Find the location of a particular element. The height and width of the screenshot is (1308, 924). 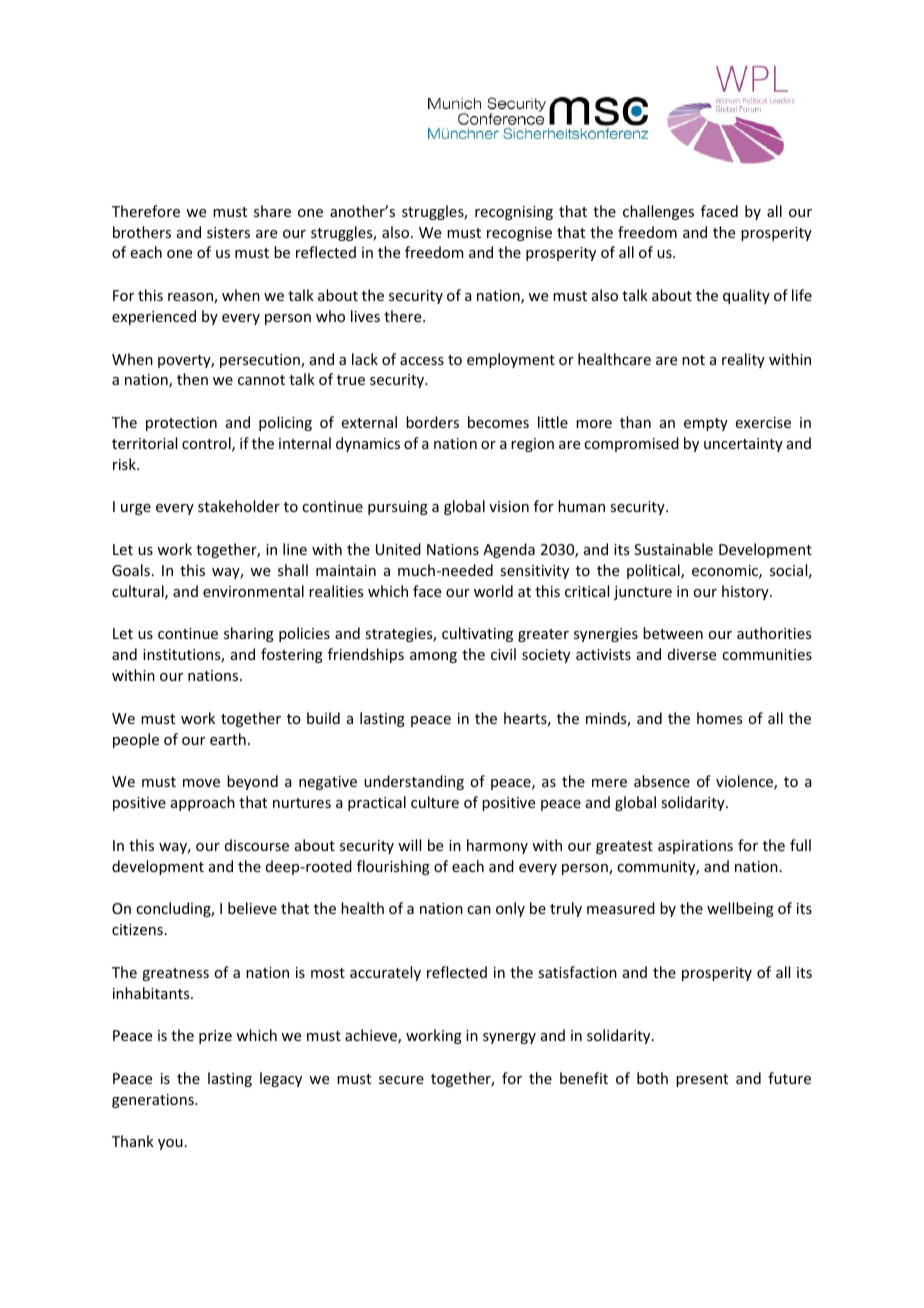

diverse is located at coordinates (692, 654).
